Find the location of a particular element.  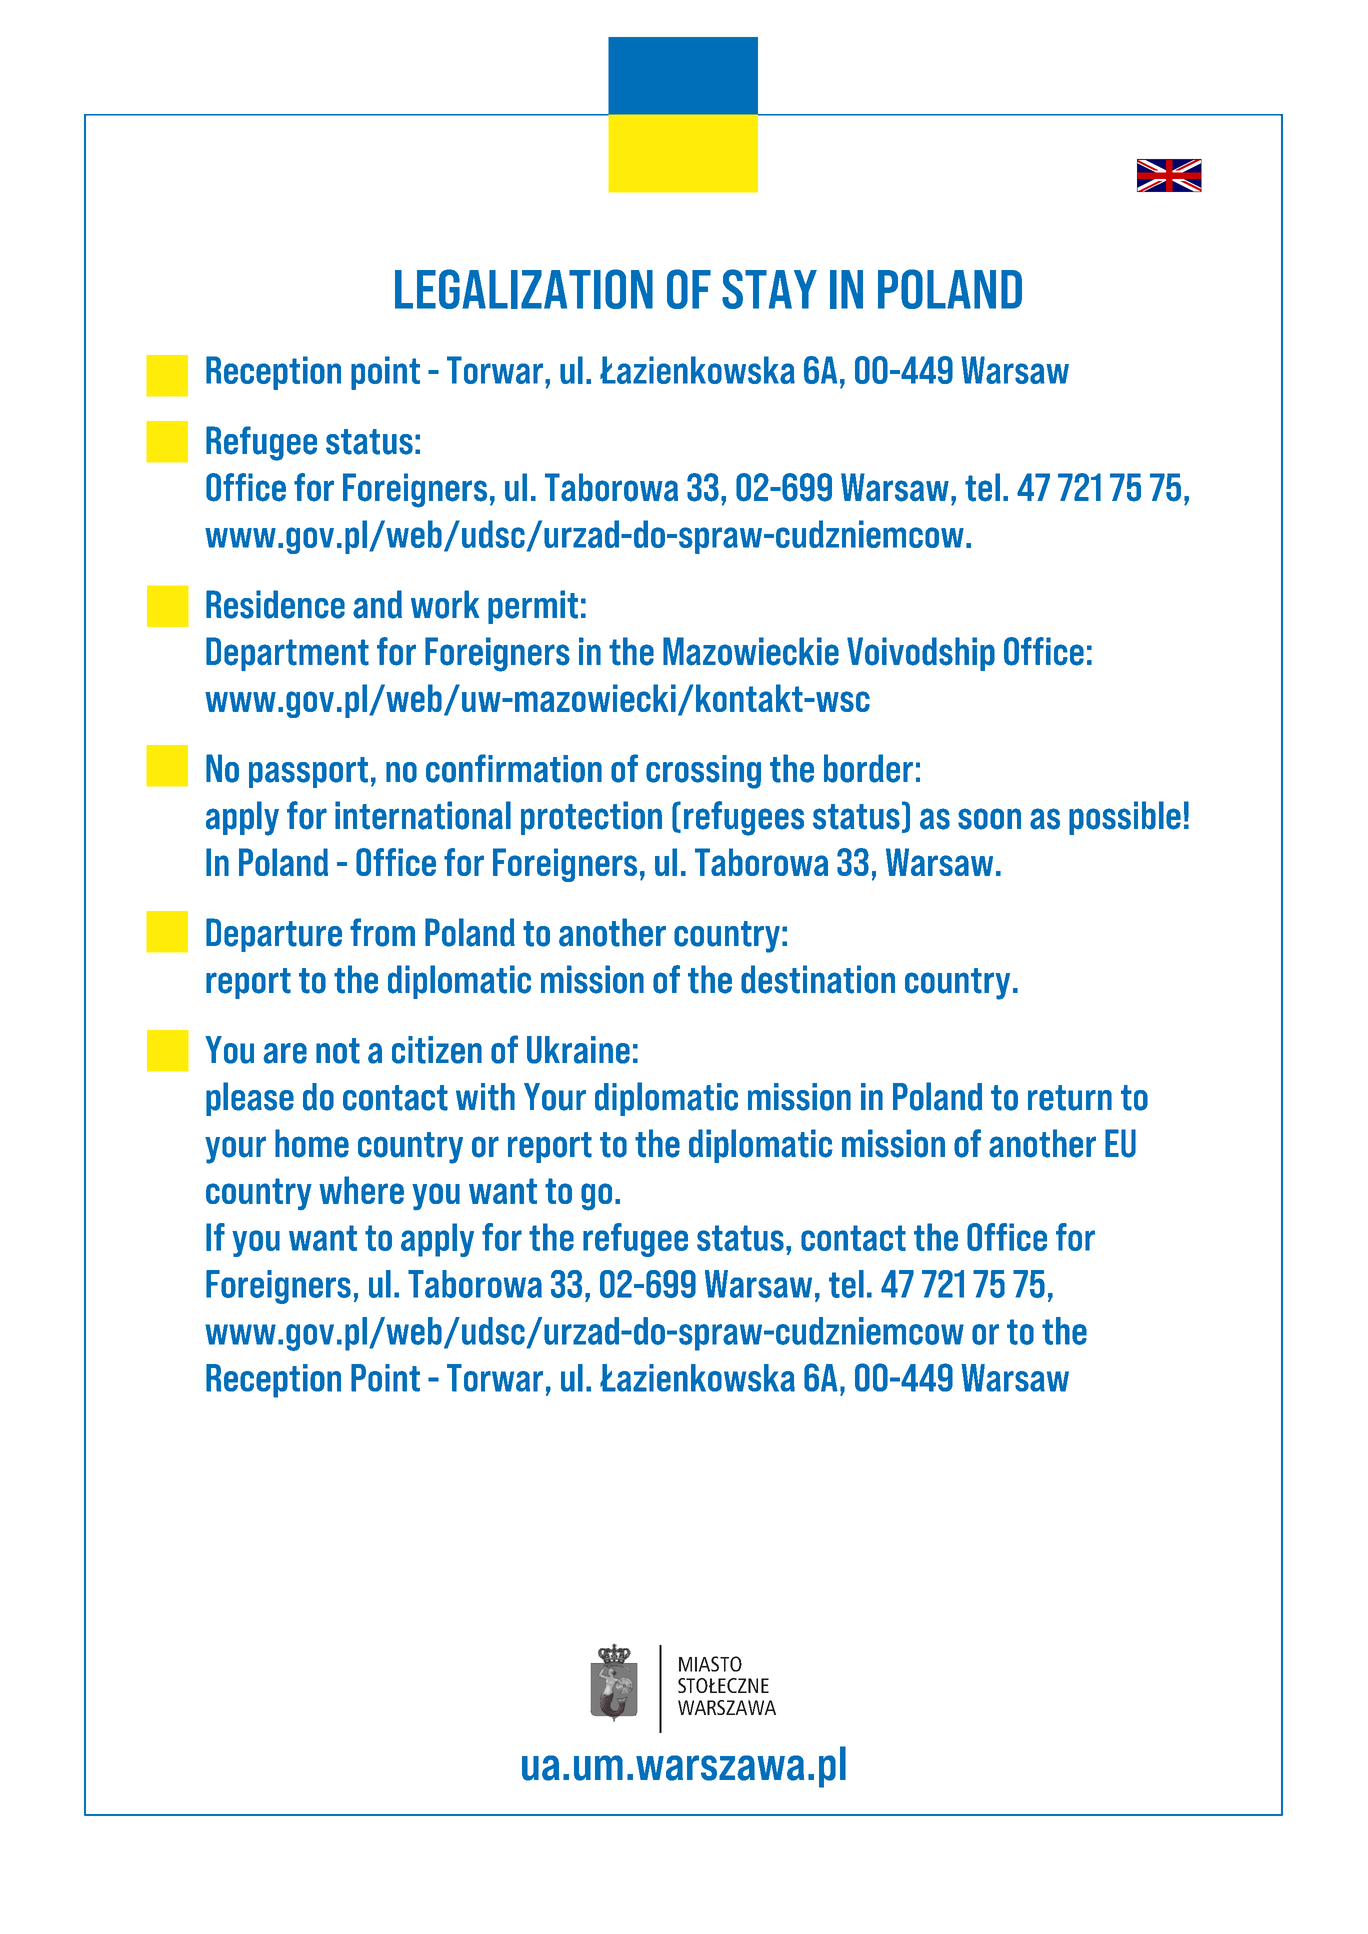

with is located at coordinates (485, 1097).
